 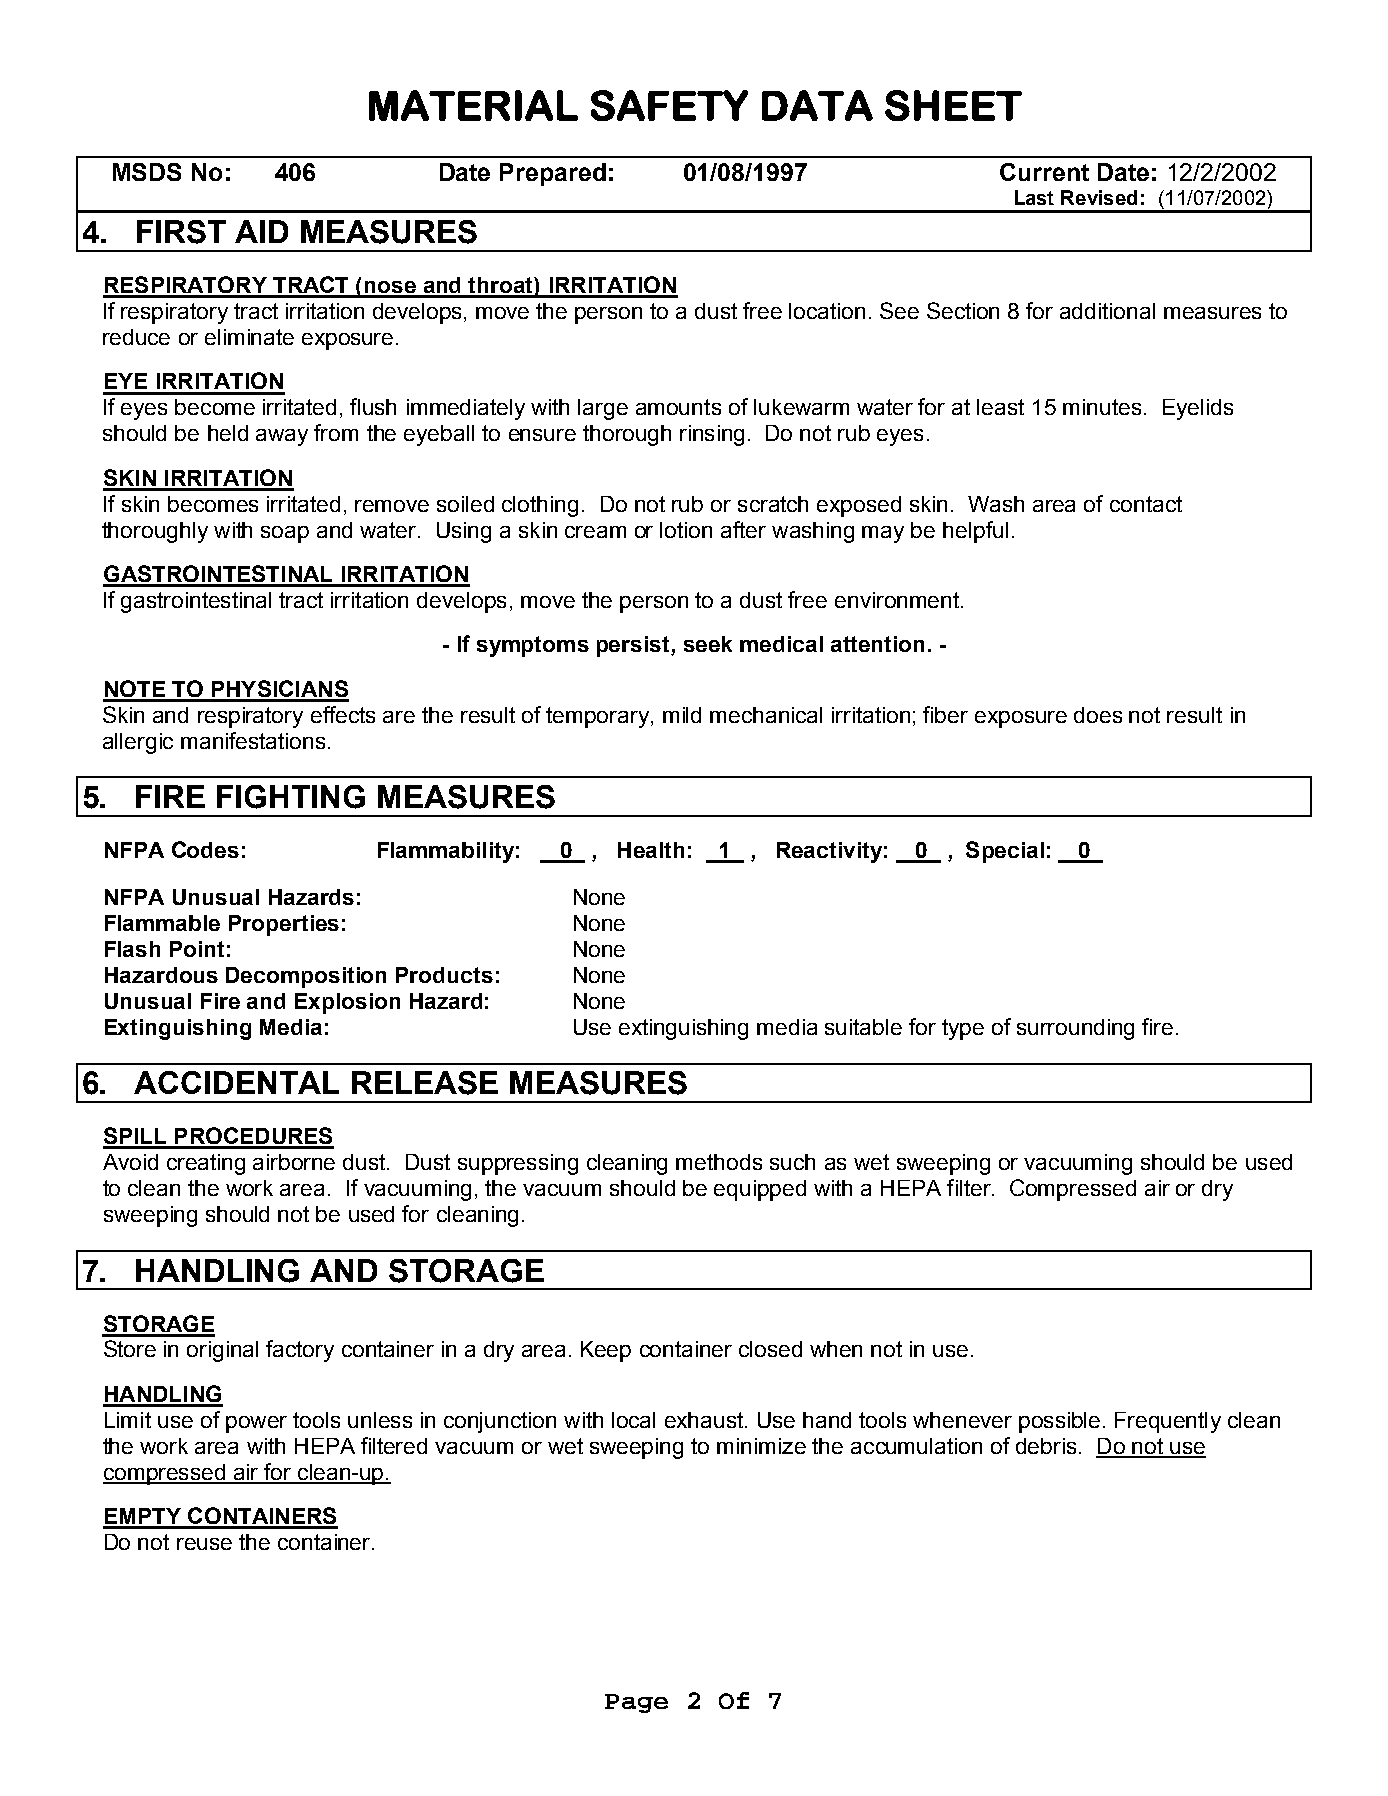 I want to click on methods, so click(x=719, y=1162).
